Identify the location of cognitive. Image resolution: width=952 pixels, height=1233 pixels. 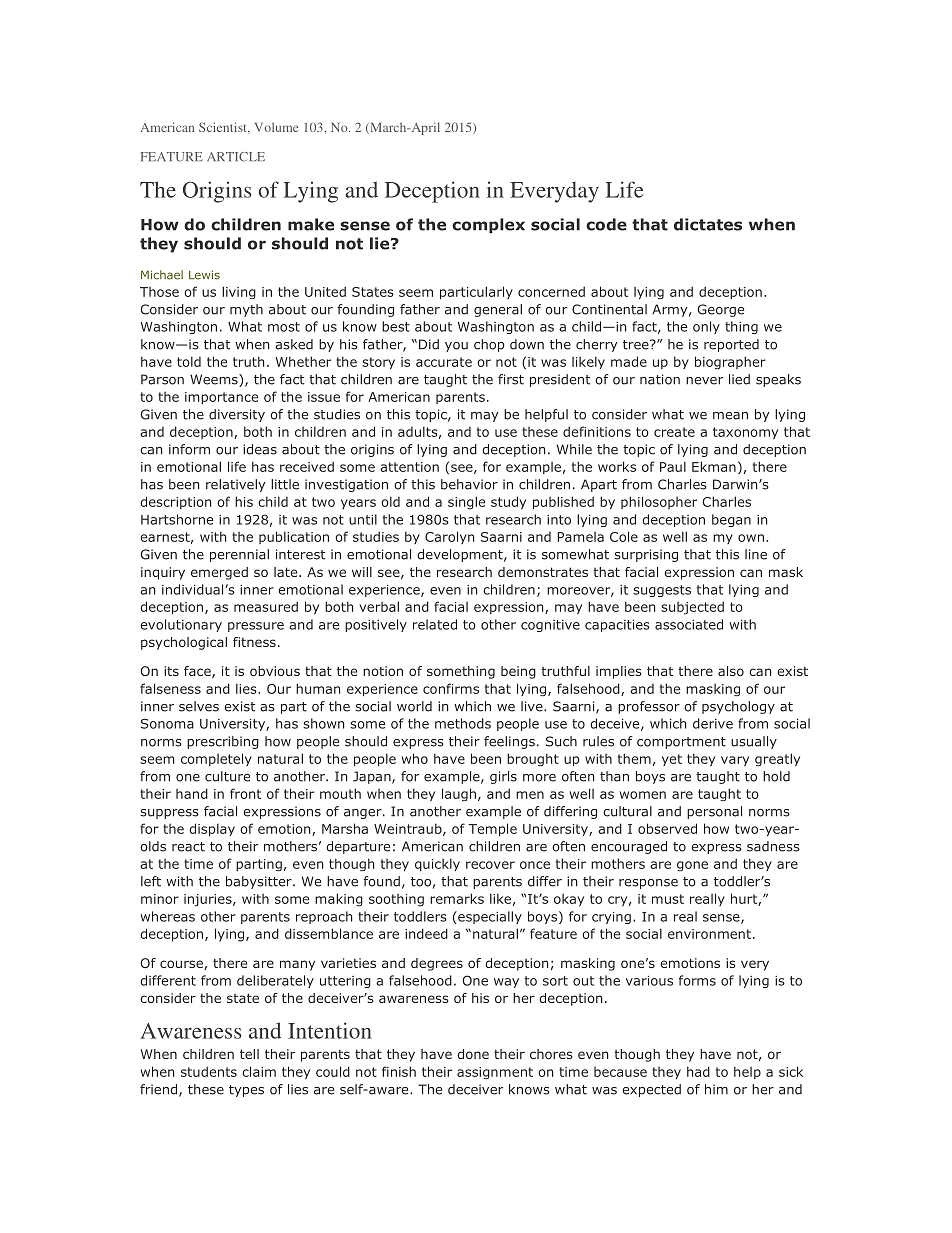
(550, 626).
